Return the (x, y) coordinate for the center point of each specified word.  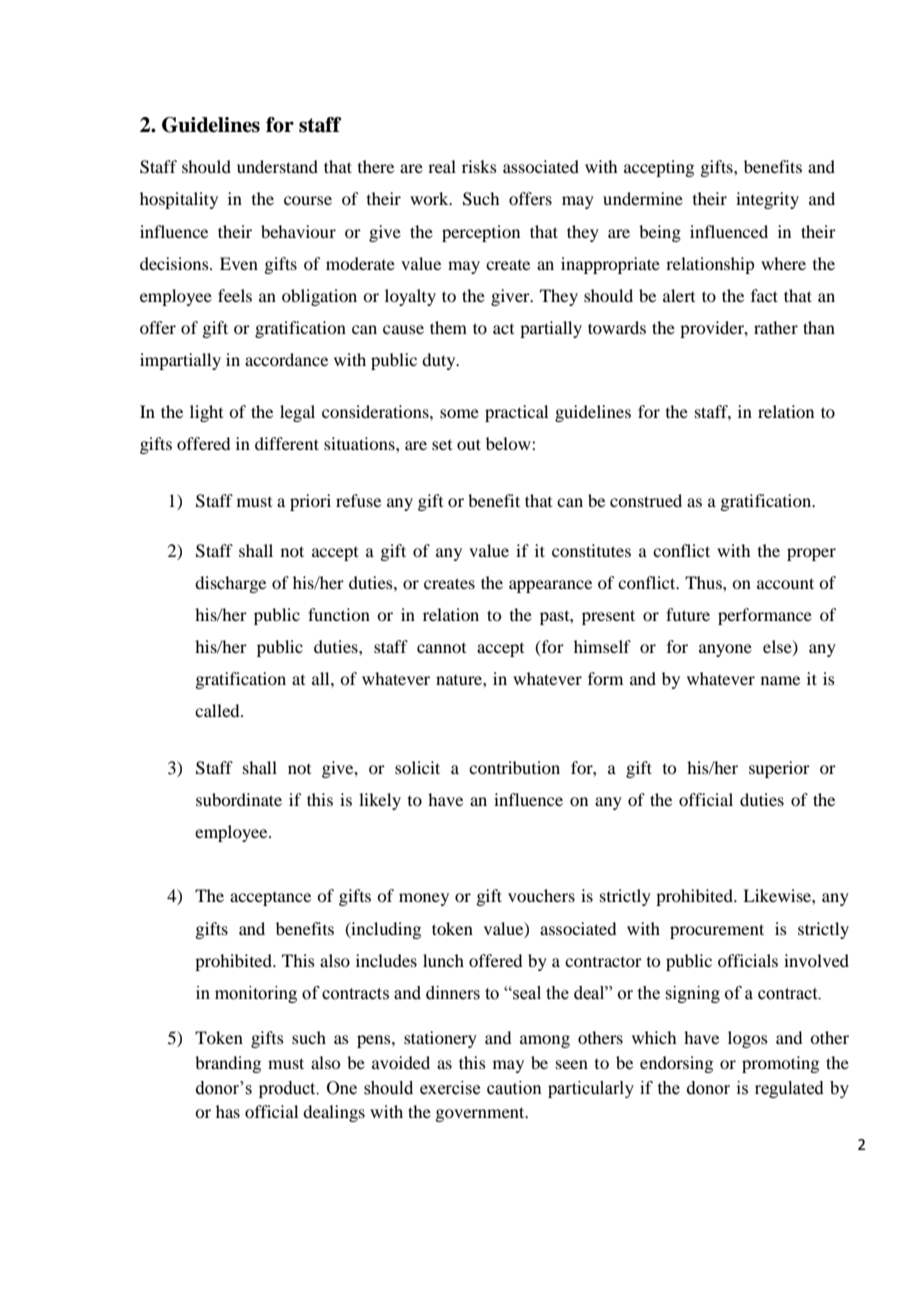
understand (277, 166)
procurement (717, 931)
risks (479, 166)
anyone (725, 650)
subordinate (239, 799)
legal (297, 413)
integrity (767, 200)
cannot (441, 648)
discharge (230, 584)
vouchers (541, 895)
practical (516, 413)
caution (514, 1088)
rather (776, 327)
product (288, 1089)
